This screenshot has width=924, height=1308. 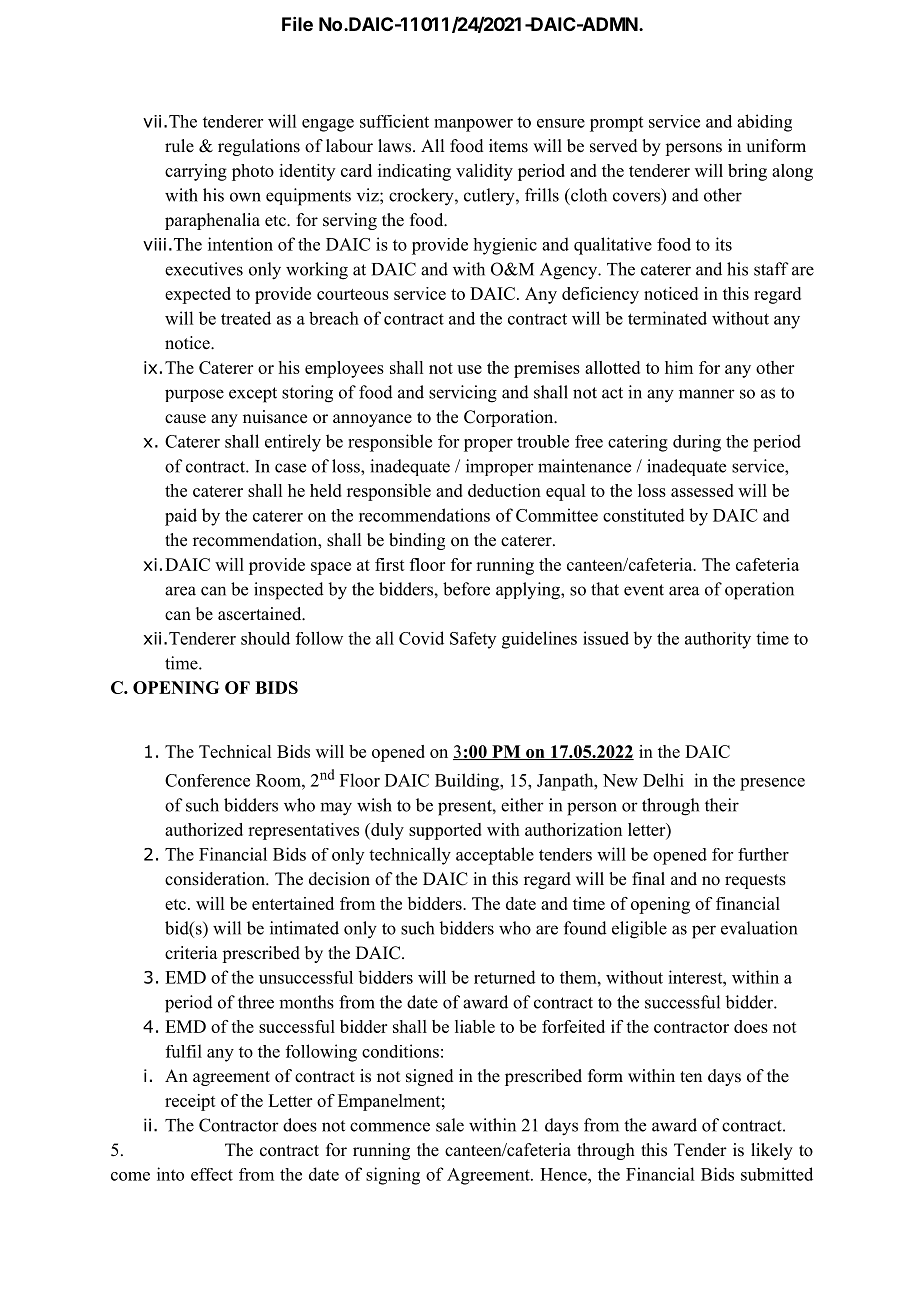 I want to click on deduction, so click(x=504, y=490).
